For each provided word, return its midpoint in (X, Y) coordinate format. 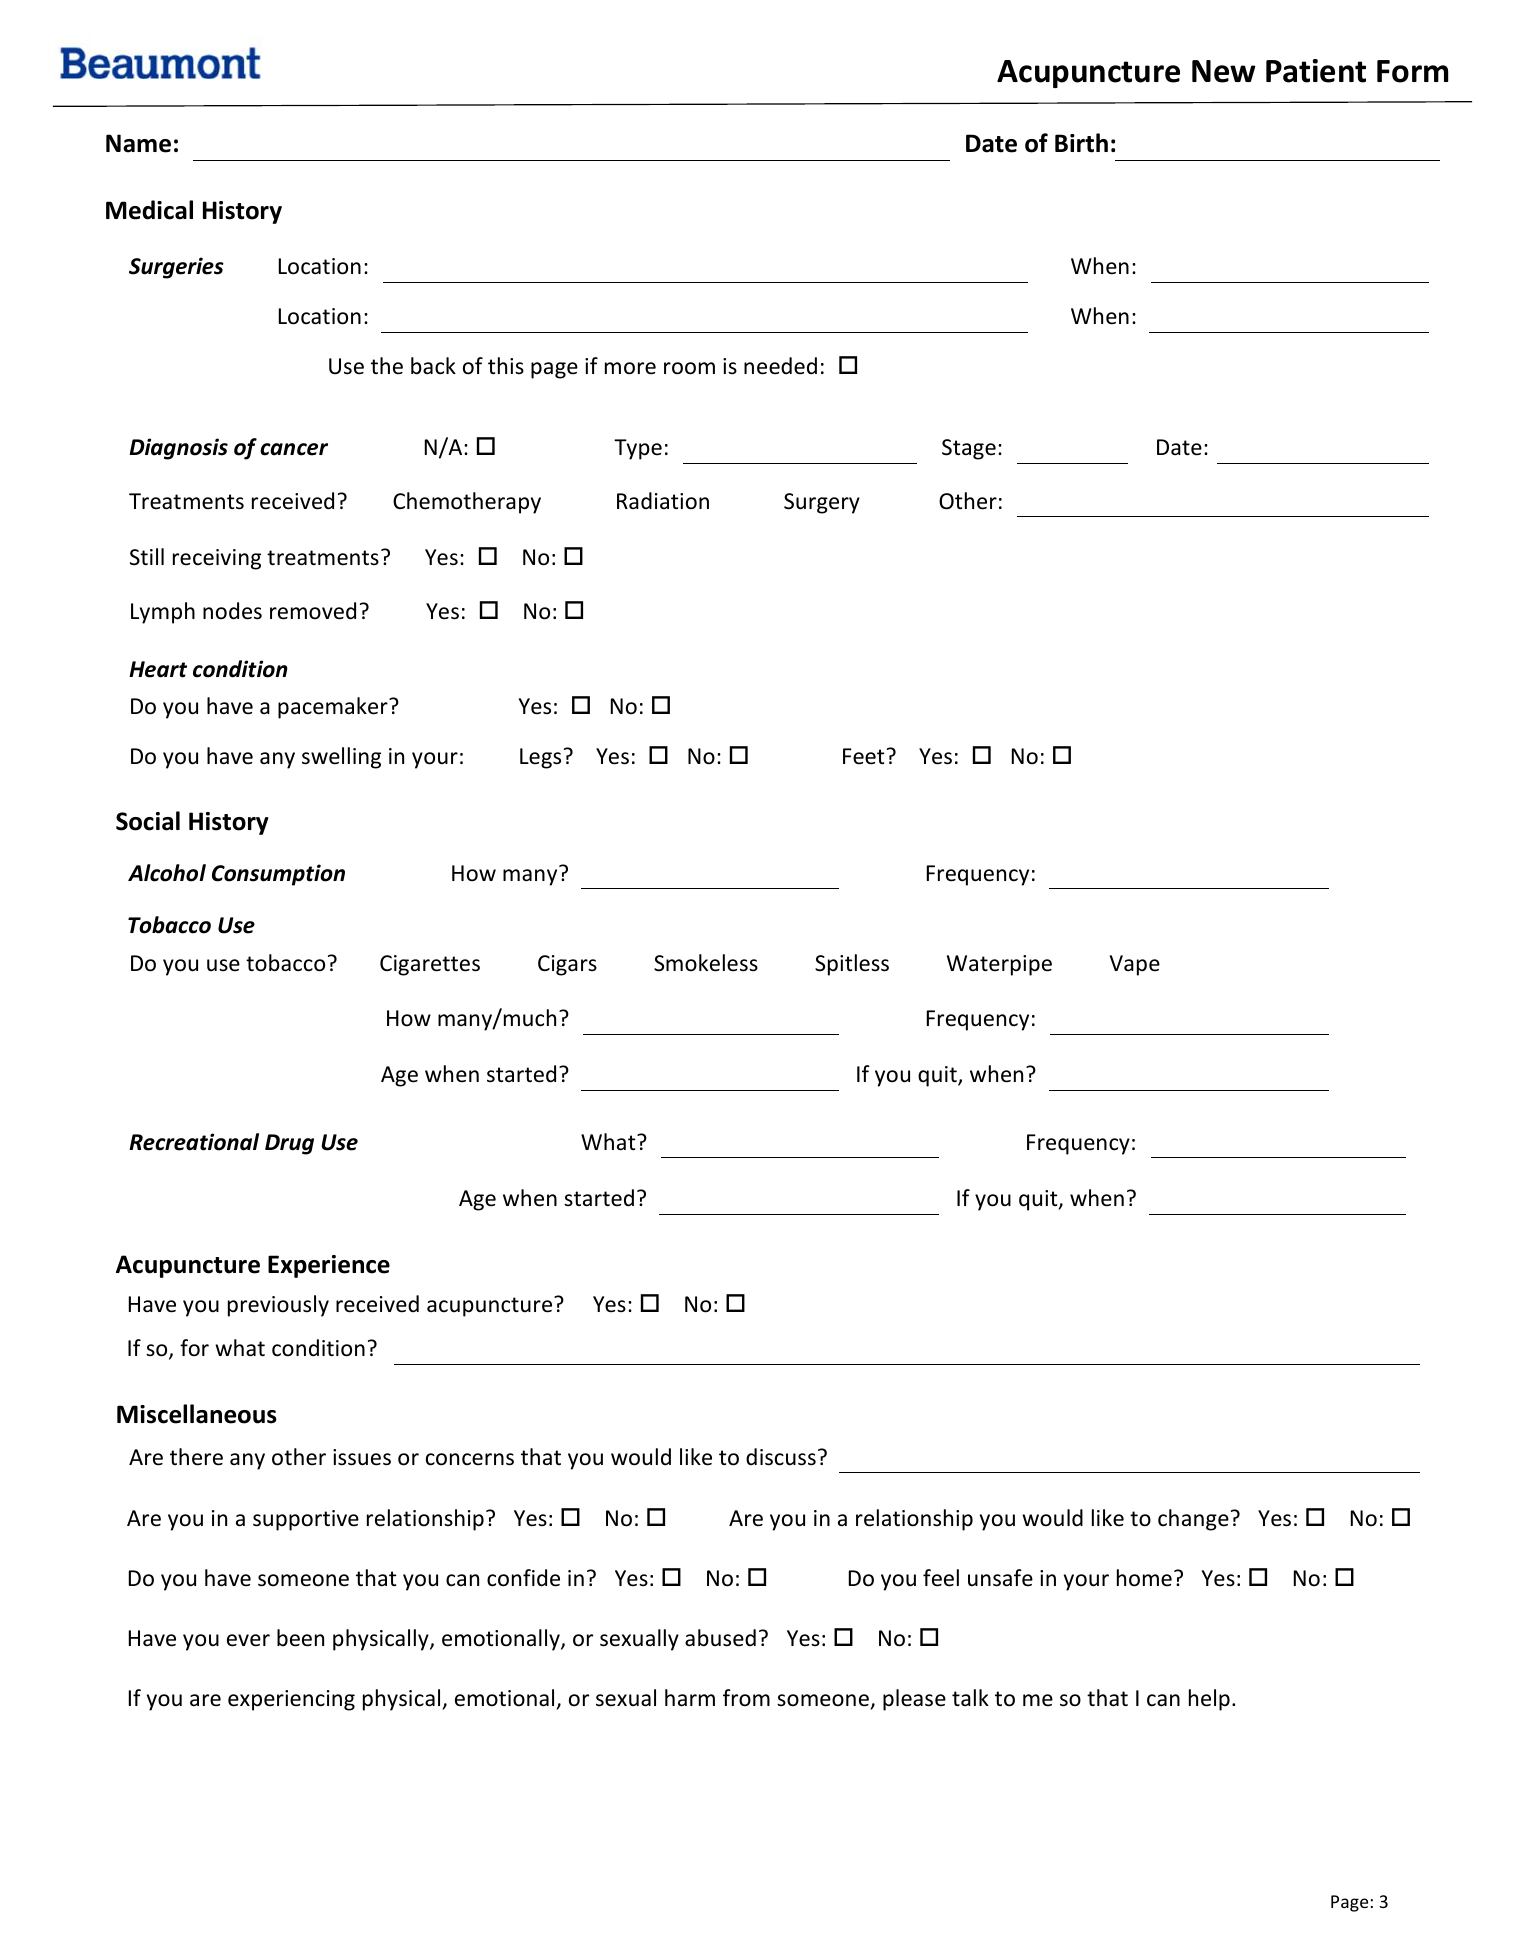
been (300, 1638)
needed (780, 366)
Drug (289, 1144)
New (1224, 71)
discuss (781, 1457)
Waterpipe (999, 965)
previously (278, 1306)
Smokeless (706, 963)
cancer (294, 449)
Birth (1081, 143)
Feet (863, 756)
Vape (1135, 965)
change (1193, 1520)
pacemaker (334, 708)
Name (138, 143)
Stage (969, 449)
